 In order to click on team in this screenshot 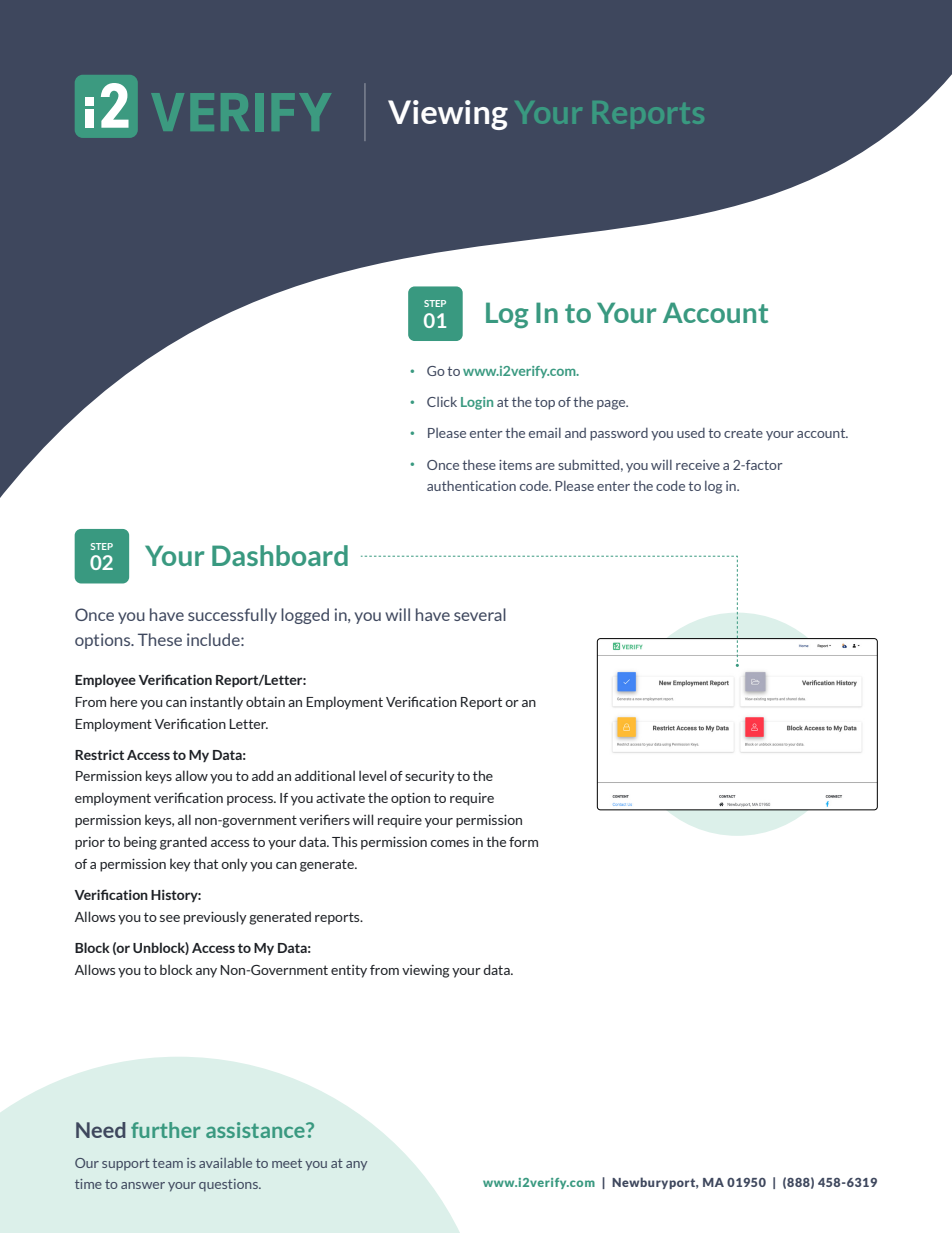, I will do `click(167, 1163)`.
